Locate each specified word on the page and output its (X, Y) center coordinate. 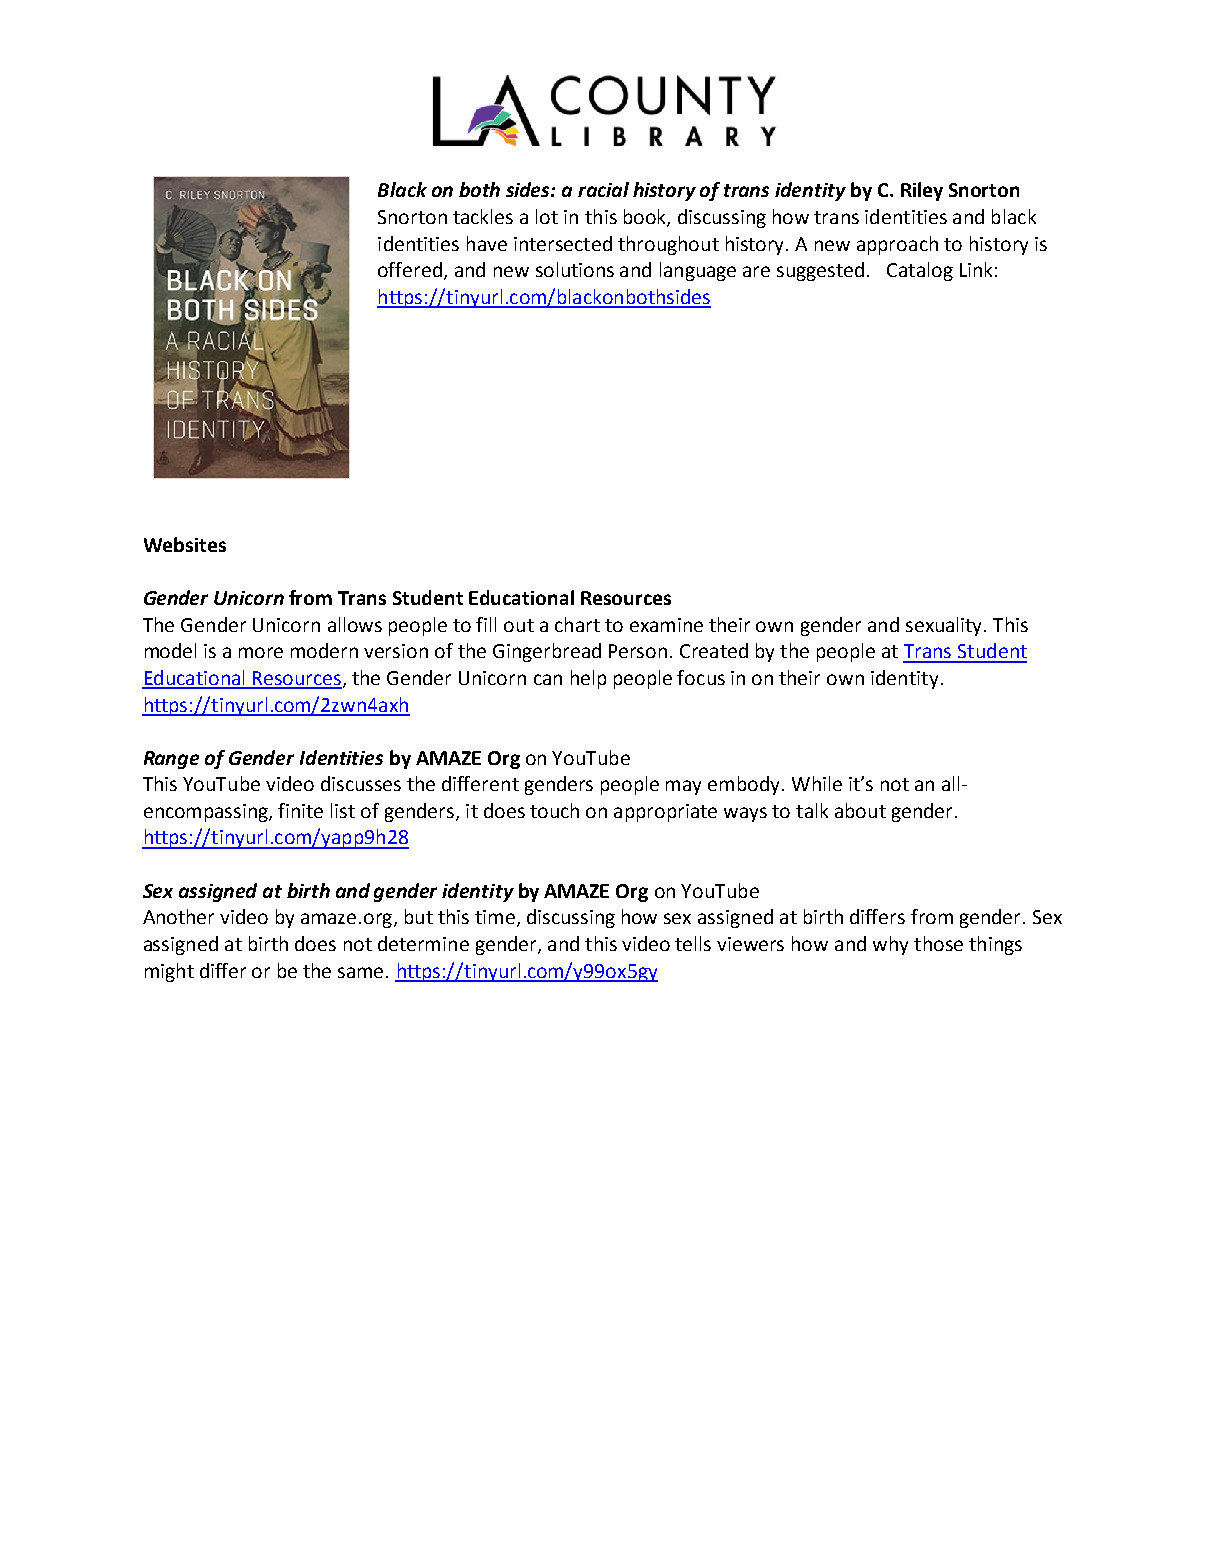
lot (547, 216)
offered (410, 269)
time (495, 917)
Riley (922, 191)
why (890, 945)
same (362, 972)
